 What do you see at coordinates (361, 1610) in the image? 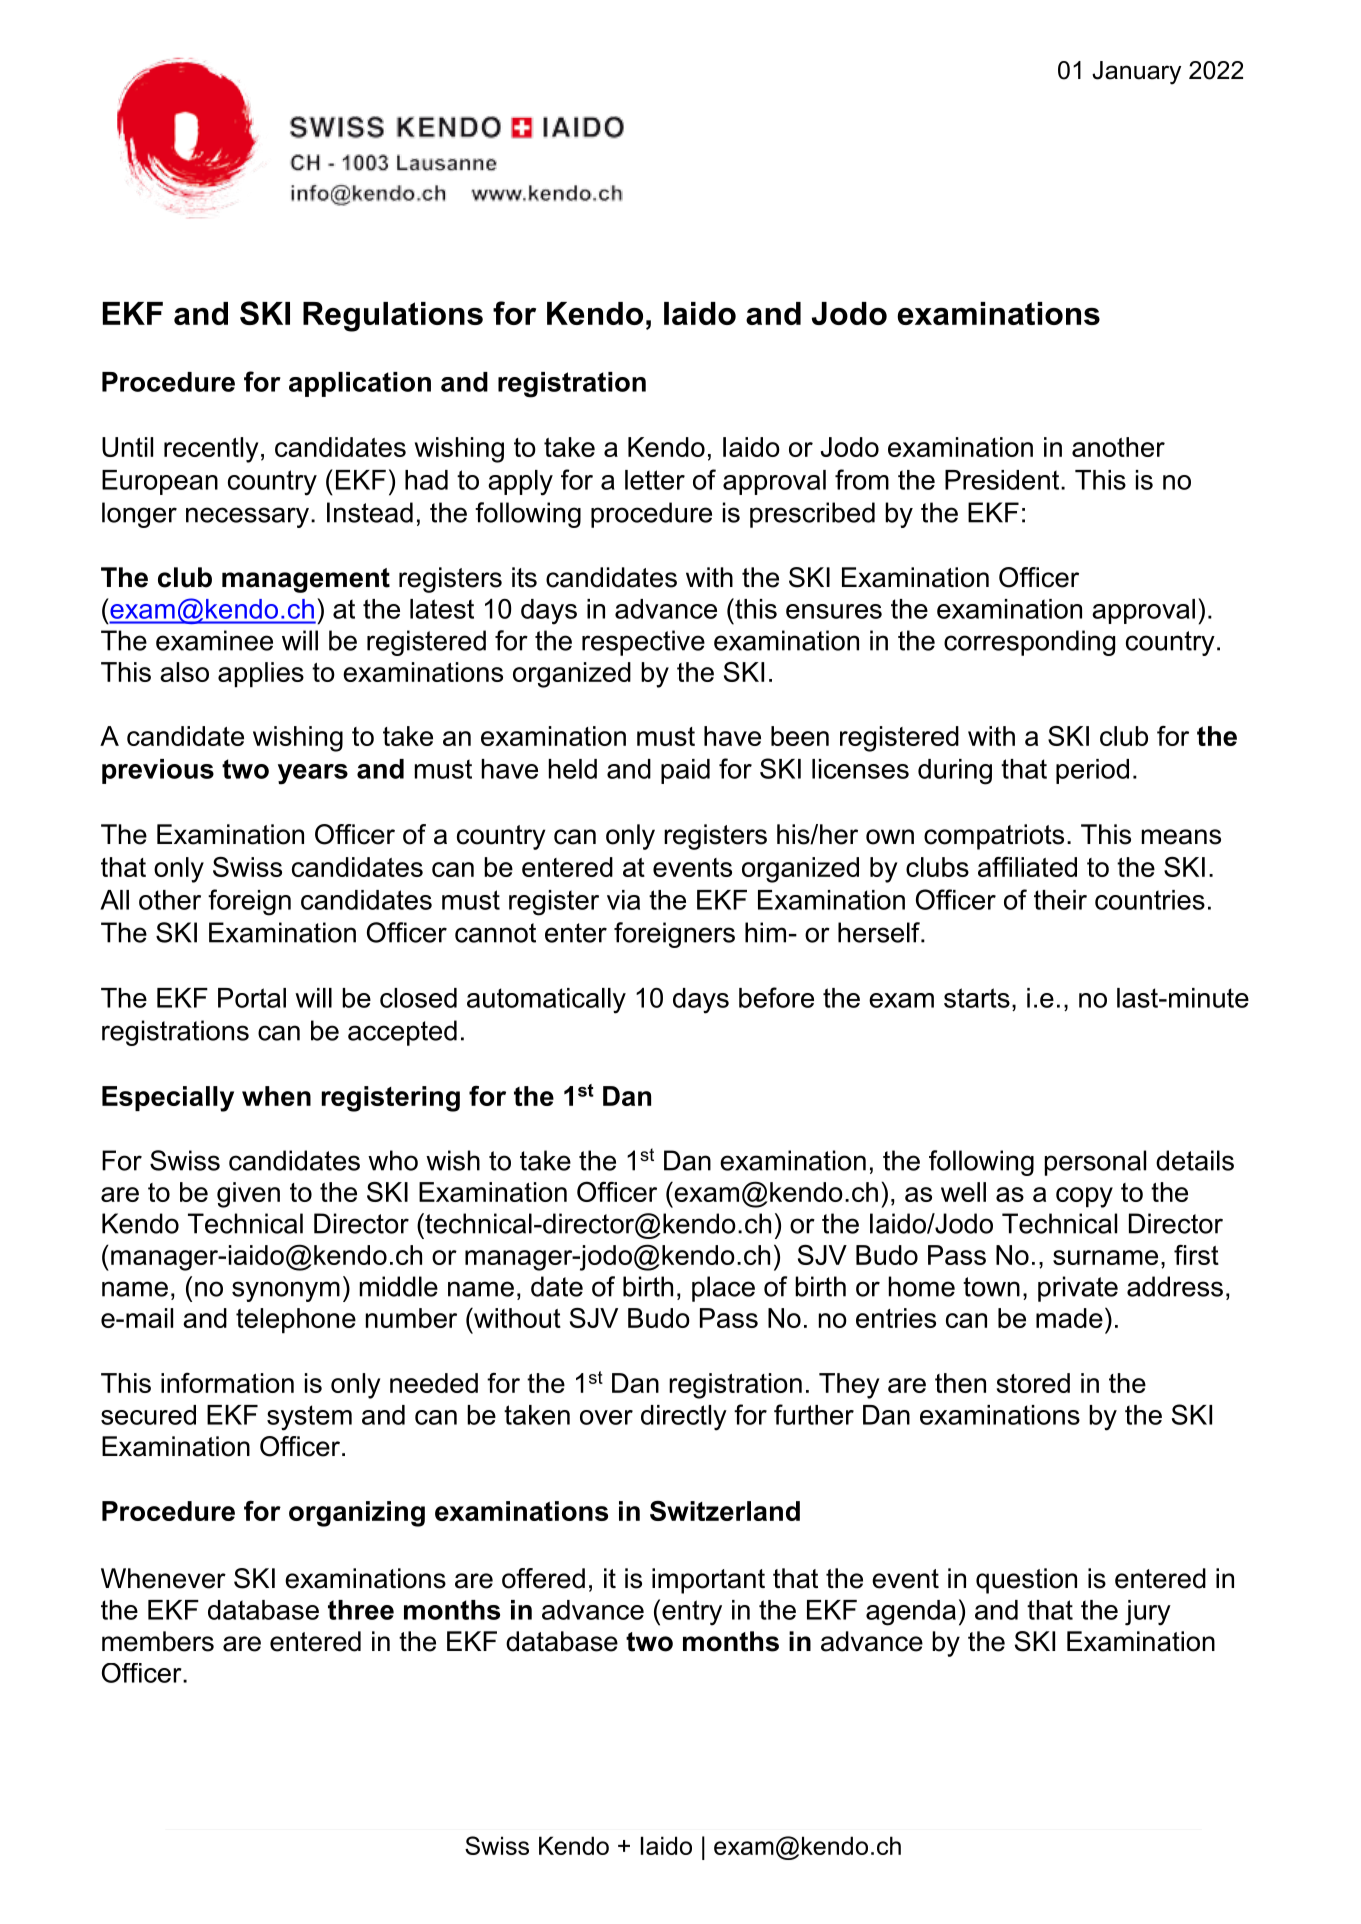
I see `three` at bounding box center [361, 1610].
